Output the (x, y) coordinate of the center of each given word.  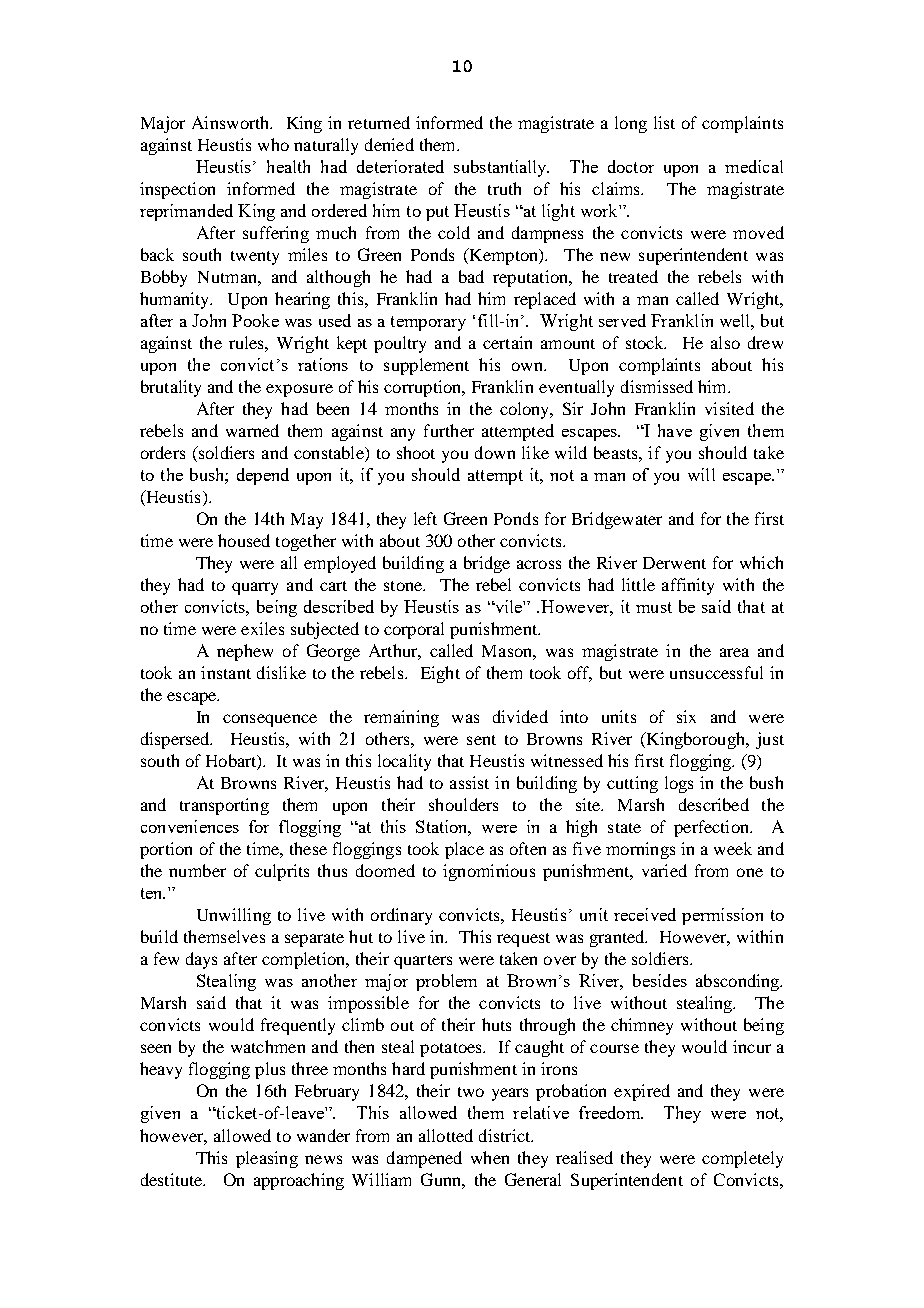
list (664, 122)
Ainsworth (232, 122)
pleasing (267, 1159)
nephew (245, 652)
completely (742, 1159)
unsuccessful (716, 672)
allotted (446, 1135)
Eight (440, 674)
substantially (501, 168)
